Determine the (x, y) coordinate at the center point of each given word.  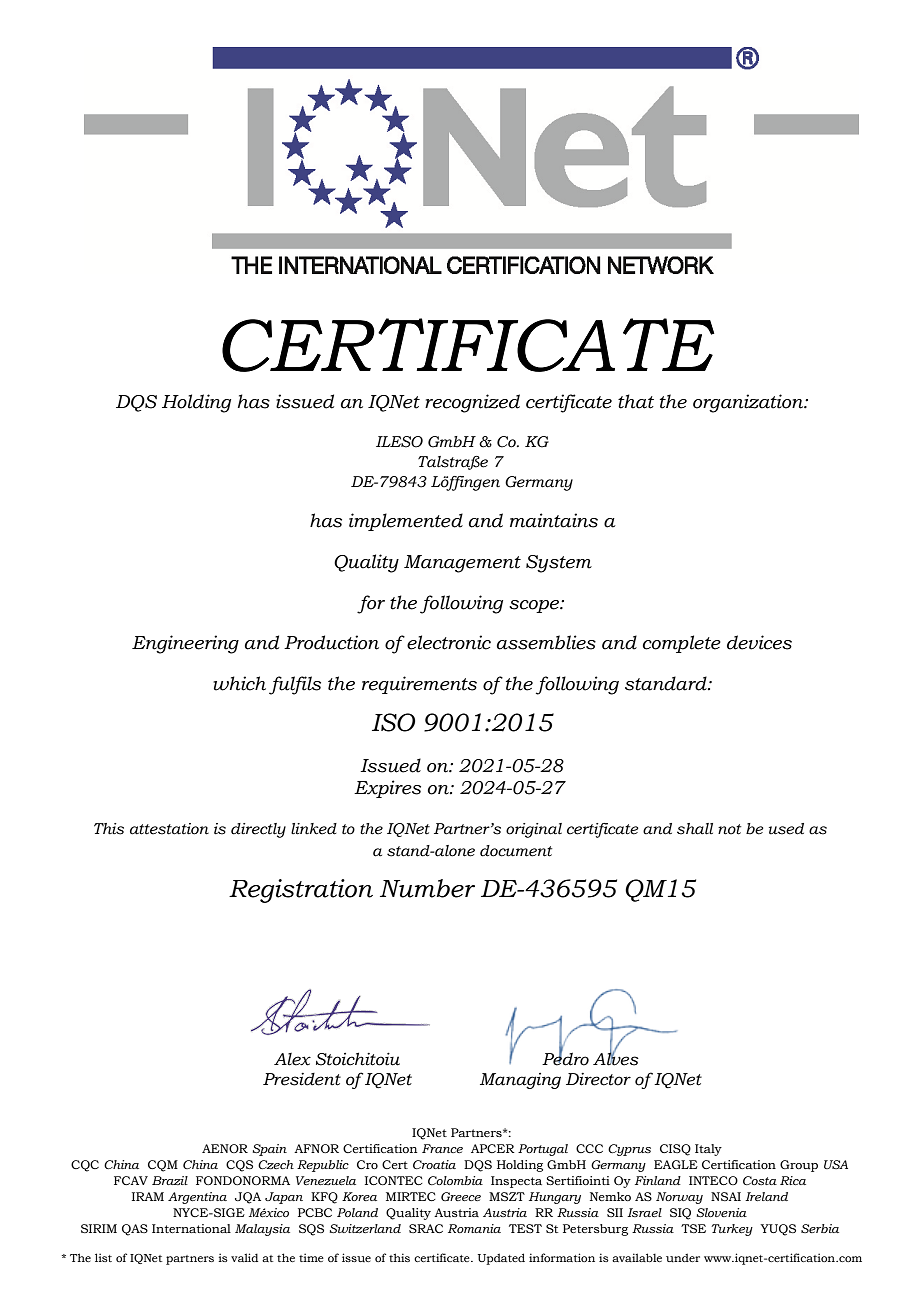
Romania (474, 1228)
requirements (419, 685)
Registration (301, 891)
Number (427, 888)
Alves (616, 1058)
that (636, 401)
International (191, 1228)
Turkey (732, 1230)
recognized (472, 403)
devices (759, 642)
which (239, 683)
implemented (406, 522)
